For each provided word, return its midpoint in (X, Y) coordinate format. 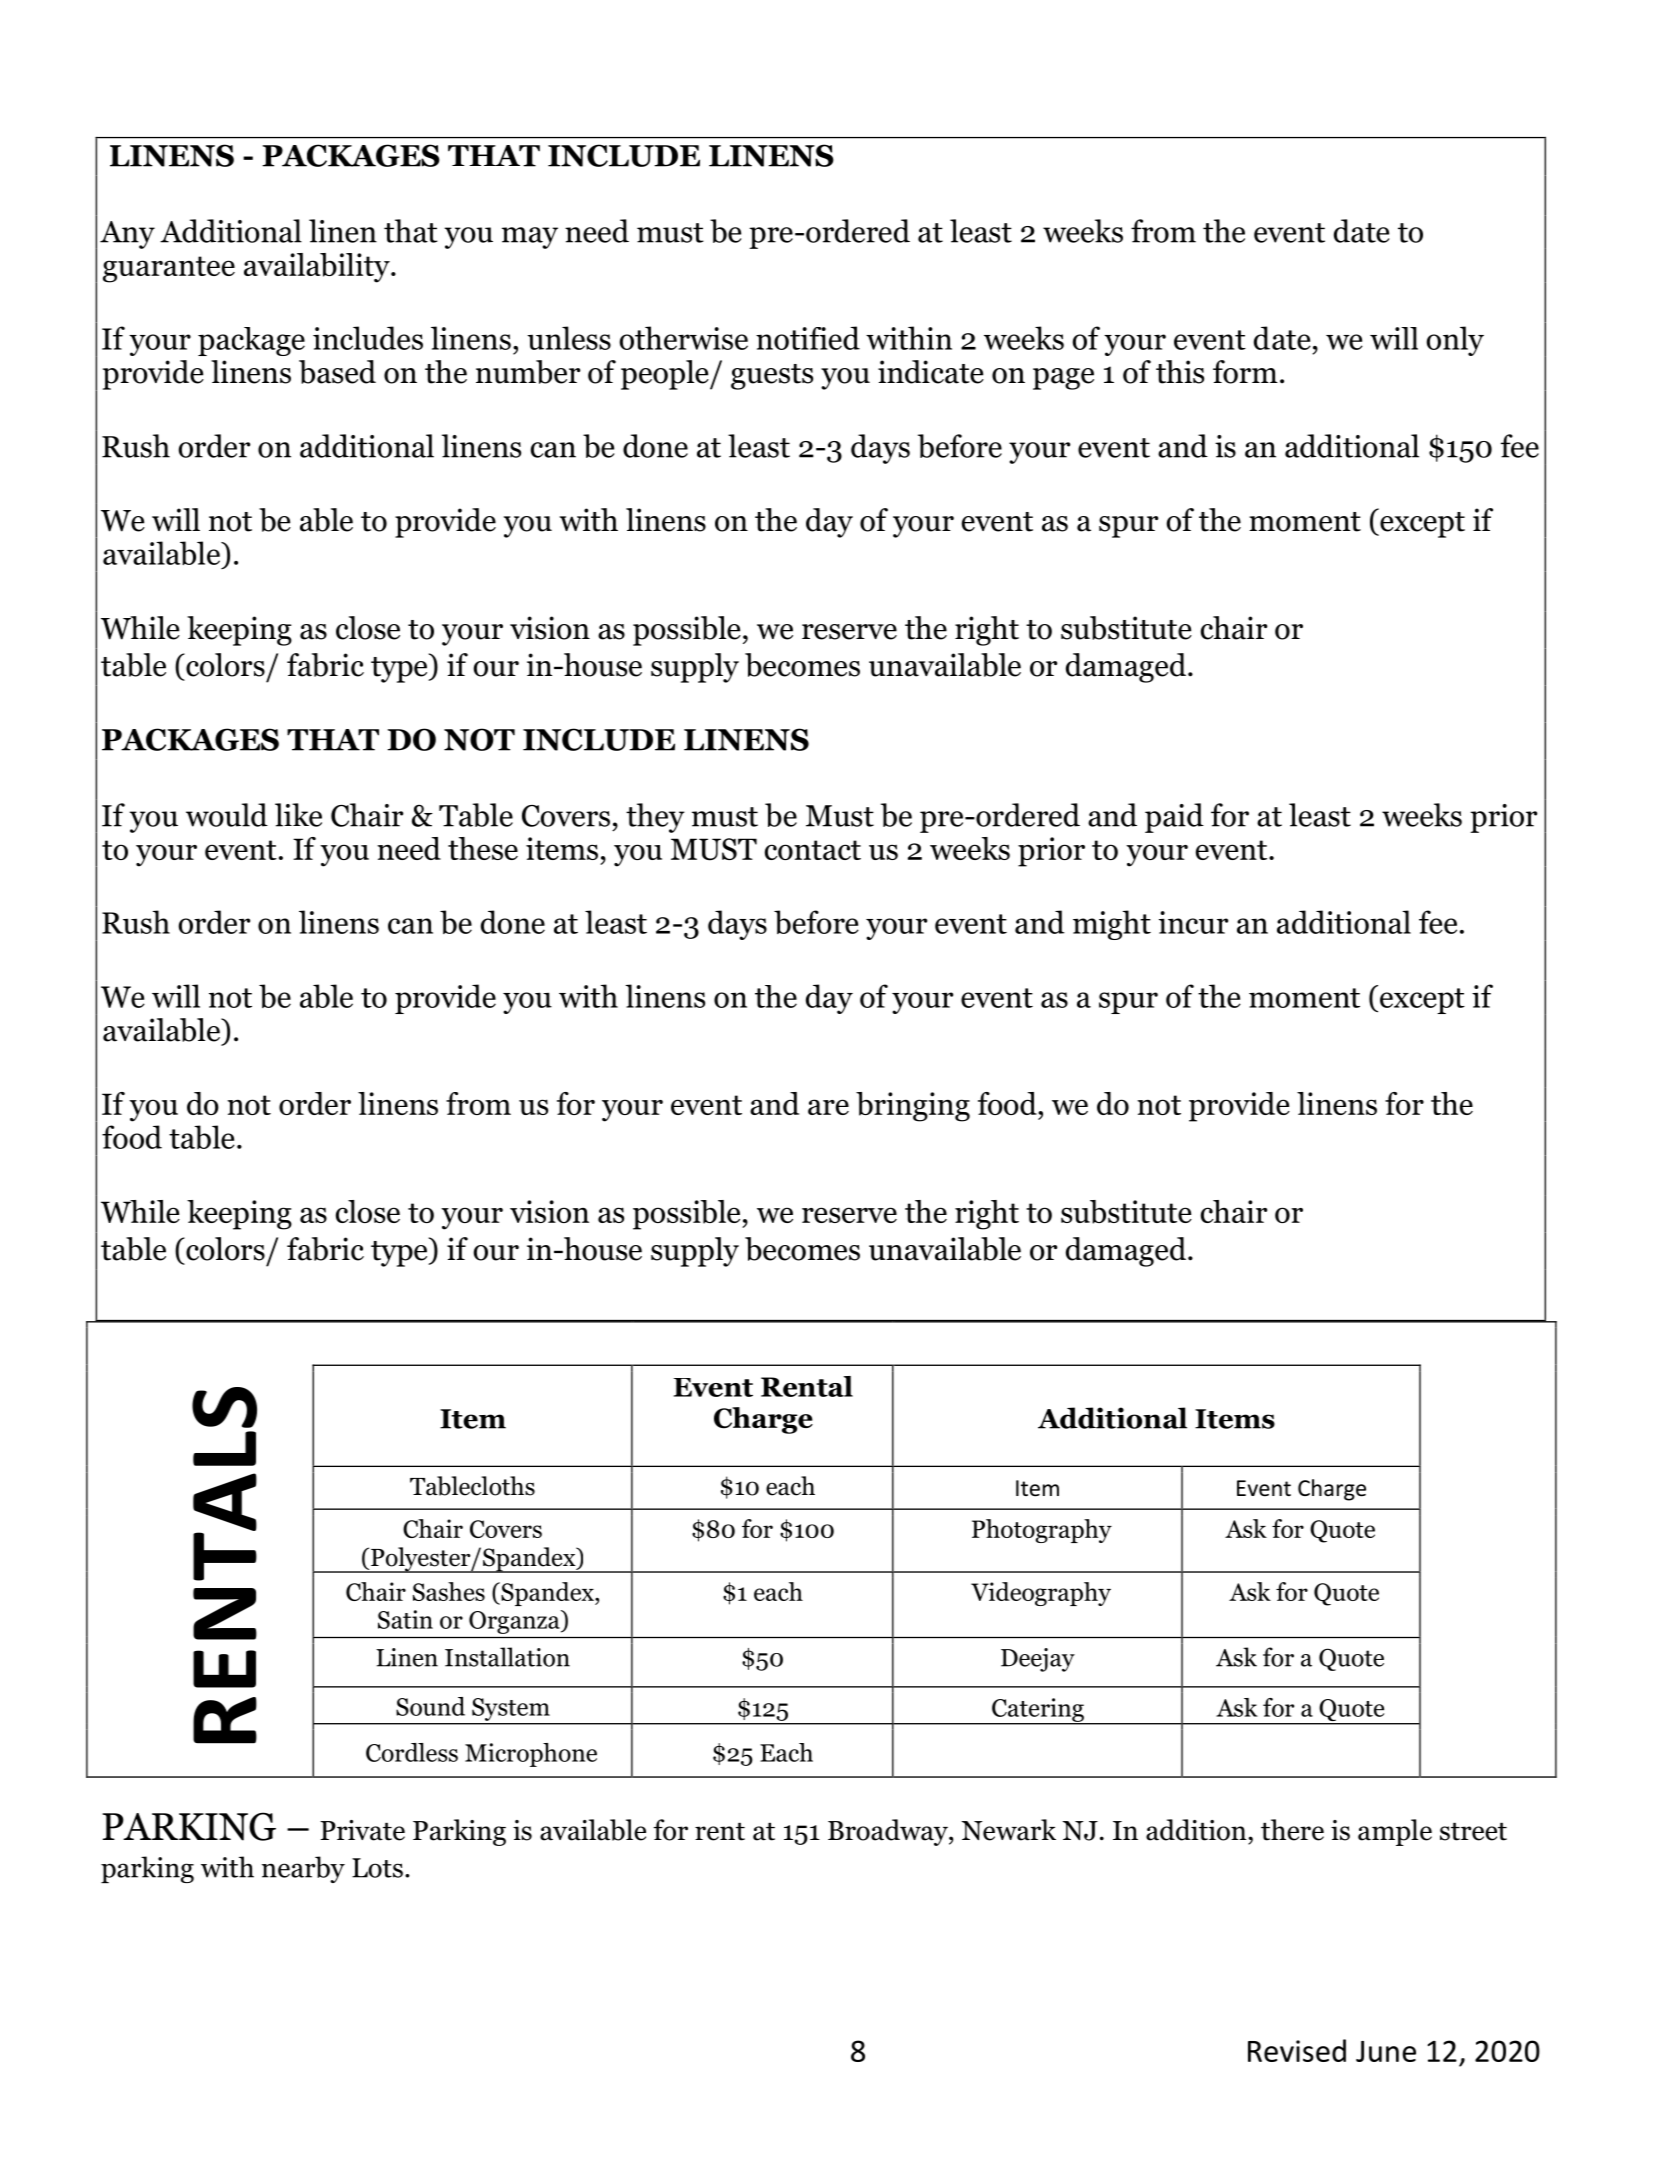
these (483, 848)
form (1245, 372)
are (828, 1107)
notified (808, 338)
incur (1193, 922)
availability (318, 268)
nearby (303, 1869)
